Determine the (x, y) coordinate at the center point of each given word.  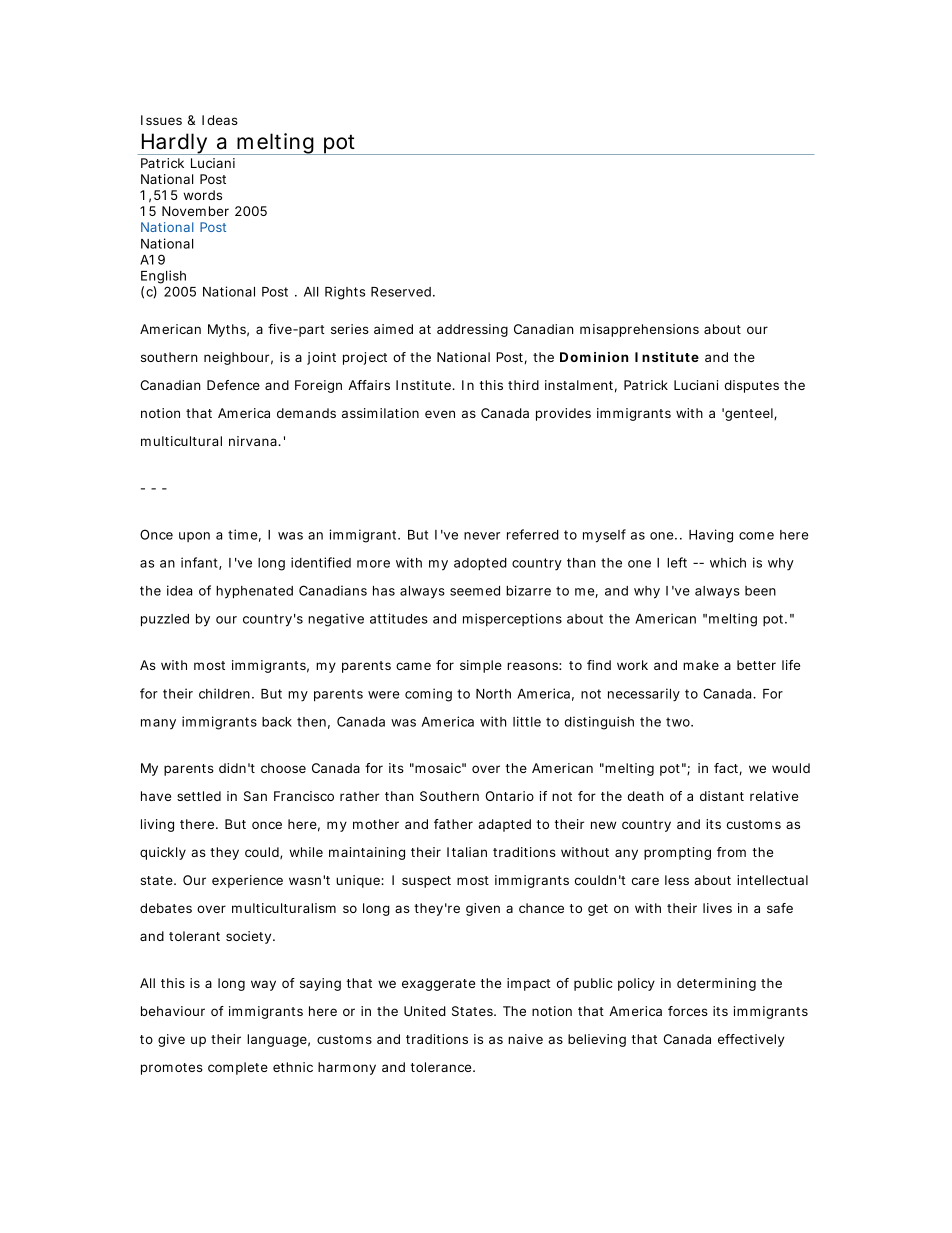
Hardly (175, 144)
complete (238, 1068)
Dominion (594, 357)
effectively (751, 1040)
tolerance (443, 1067)
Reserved (402, 292)
